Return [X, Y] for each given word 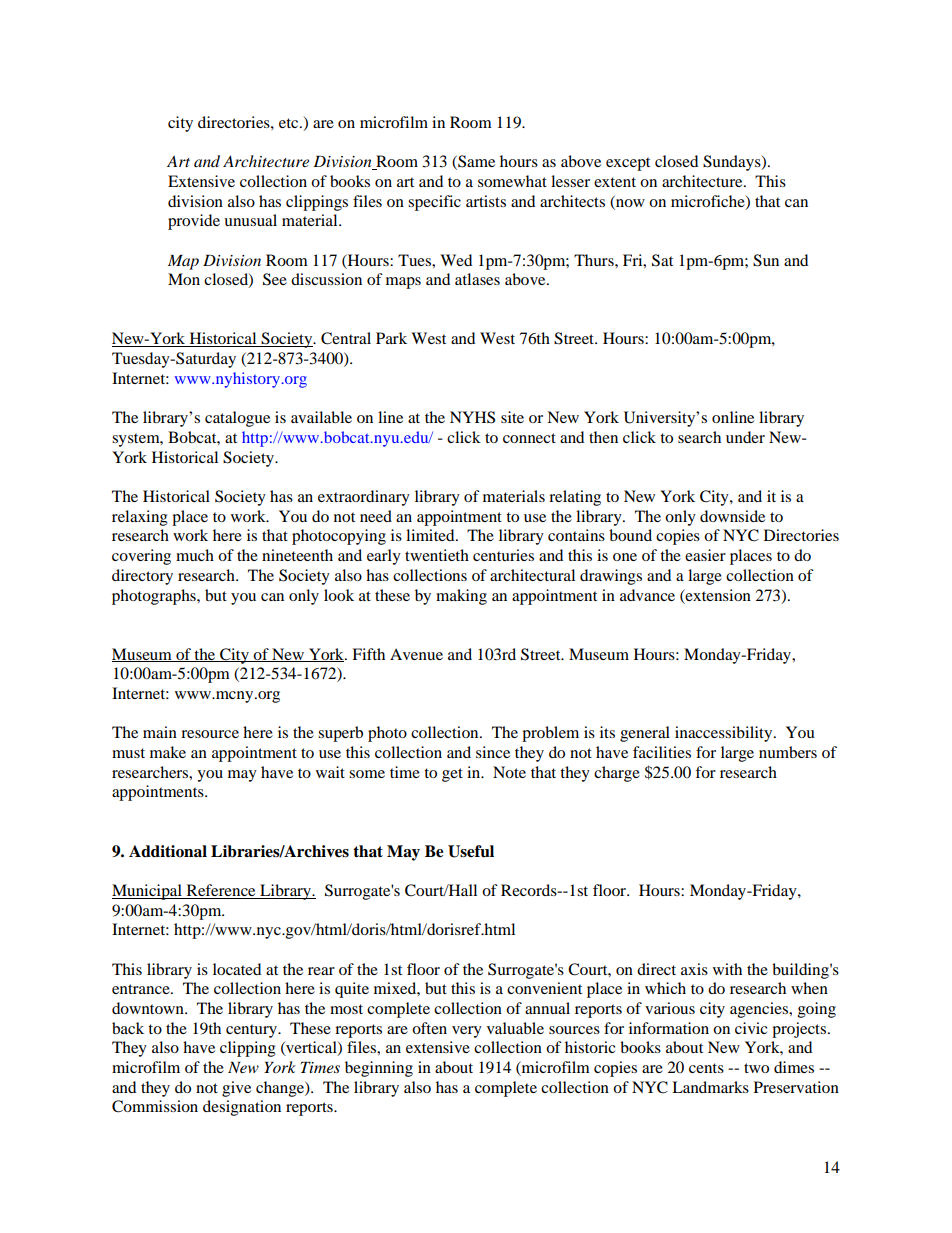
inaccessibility [725, 734]
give [236, 1089]
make [168, 752]
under [745, 437]
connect [529, 438]
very [467, 1032]
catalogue [237, 419]
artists [486, 201]
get [452, 775]
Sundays [733, 163]
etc [290, 123]
